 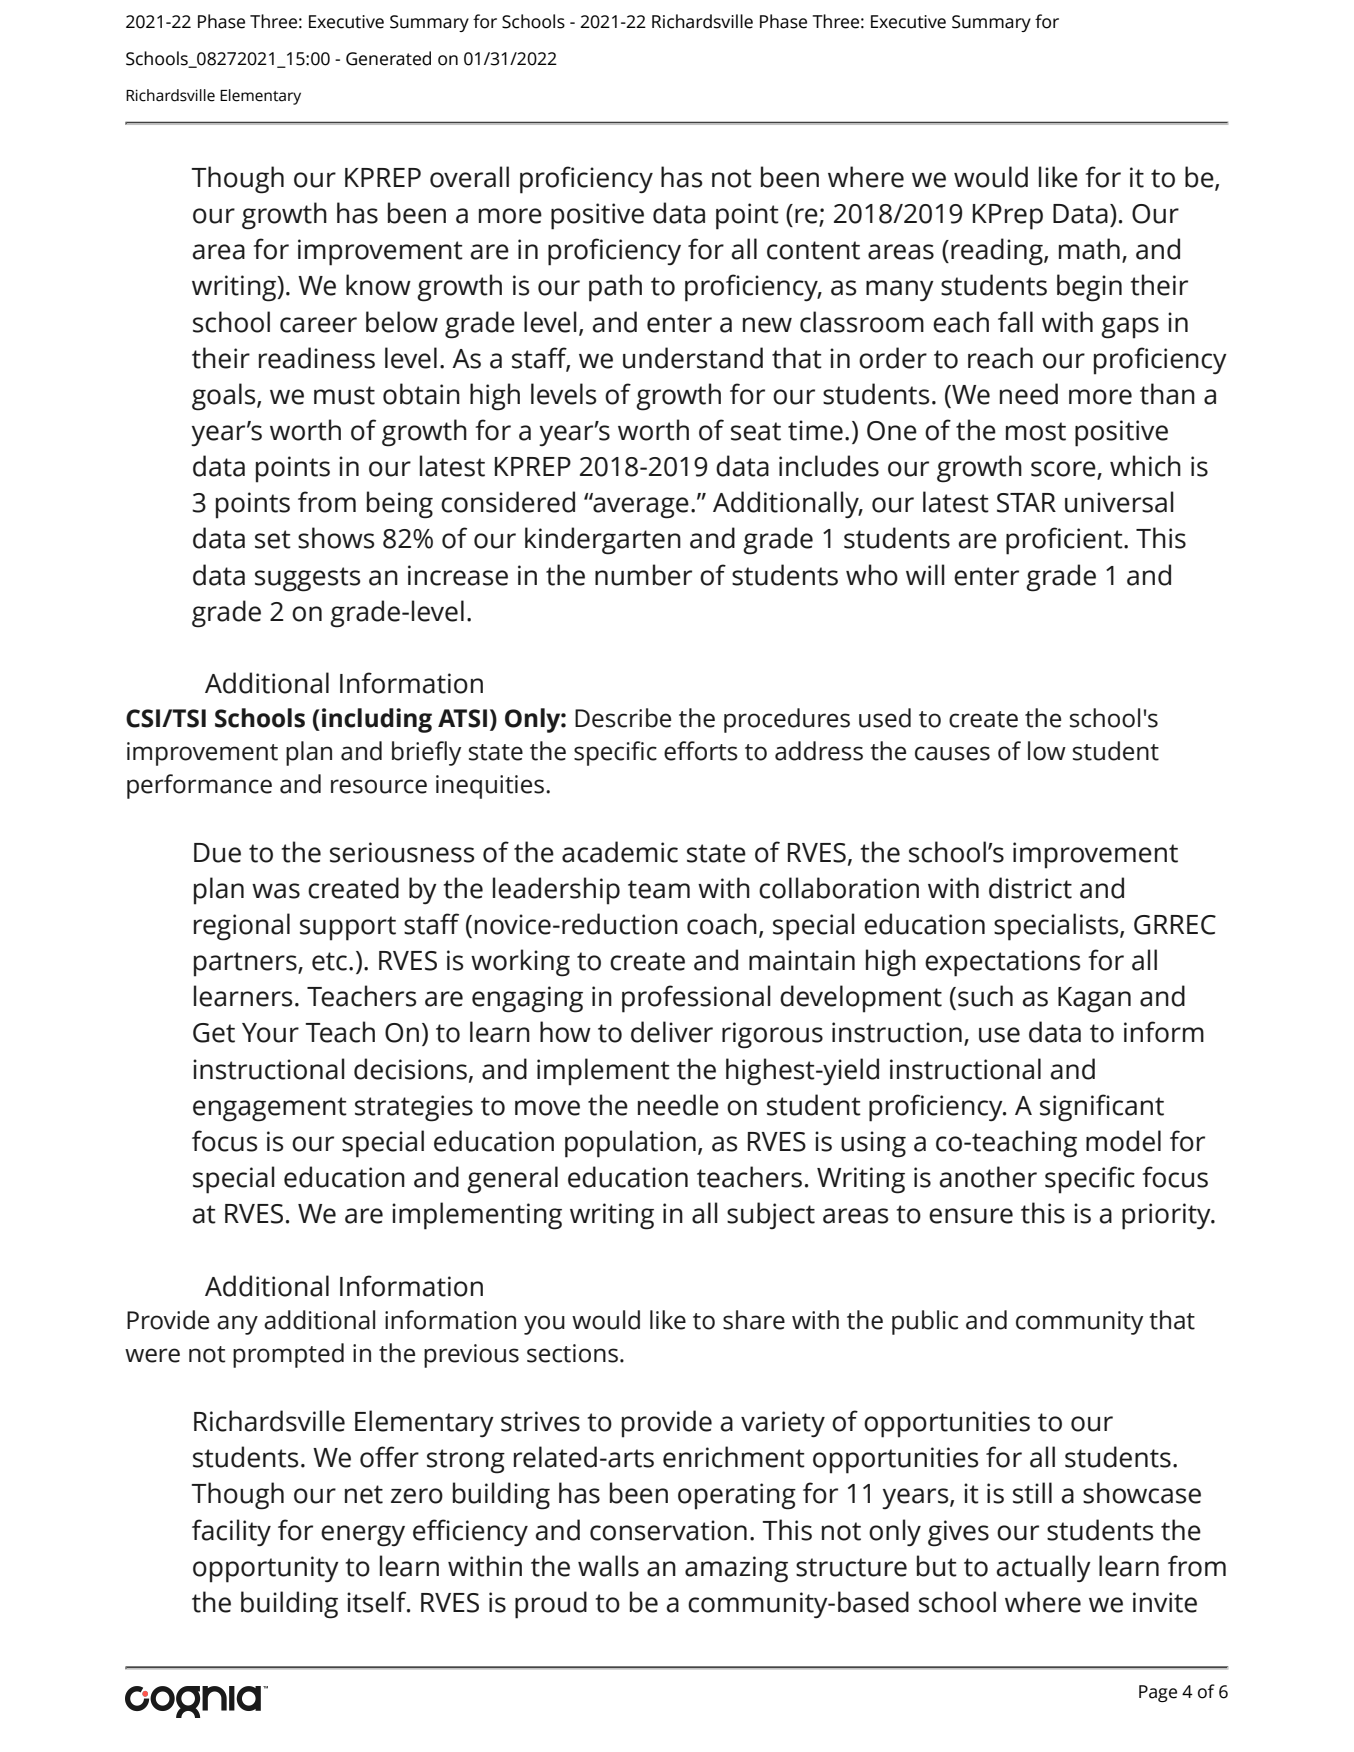 I want to click on opportunity, so click(x=266, y=1569).
